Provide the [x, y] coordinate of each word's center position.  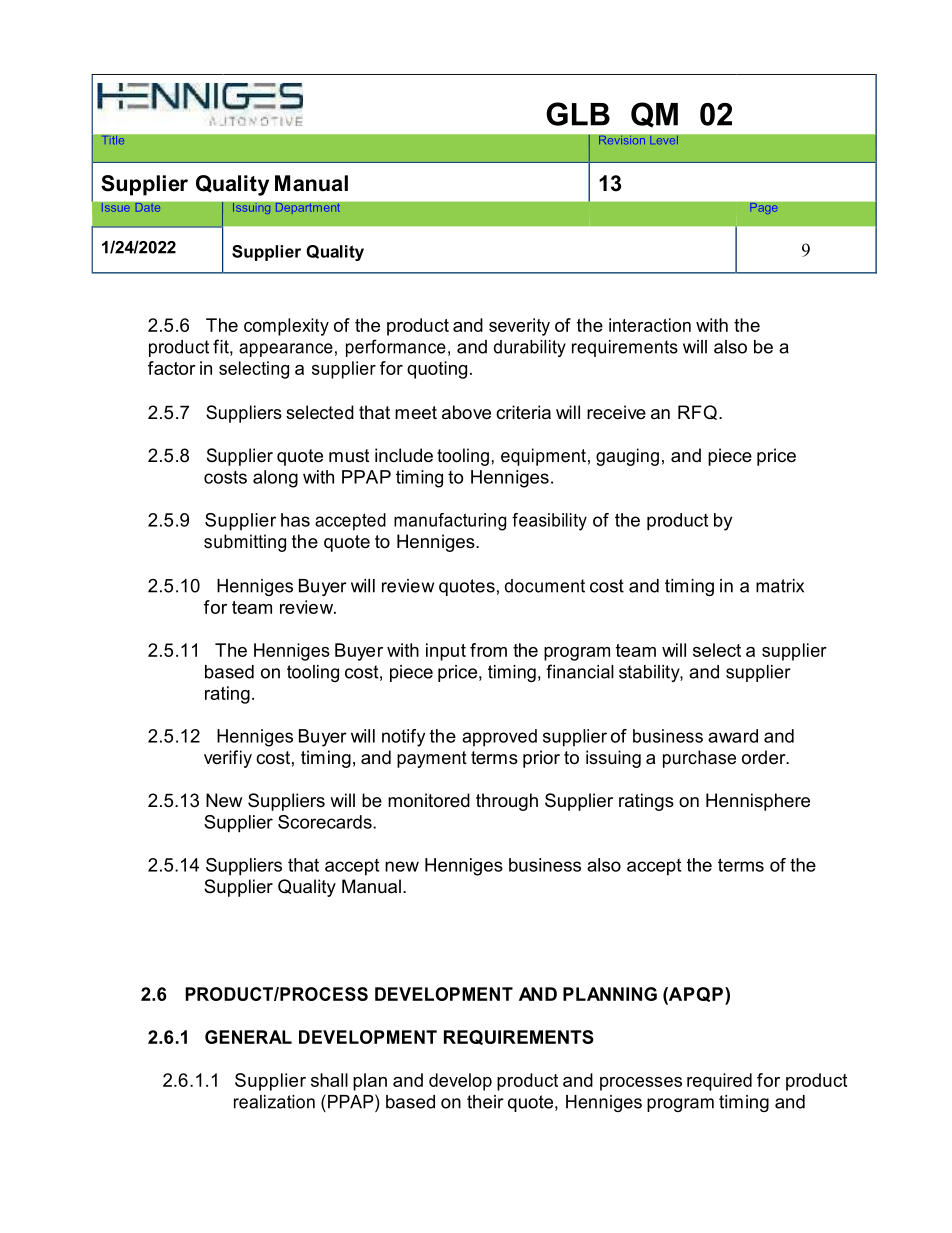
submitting [245, 543]
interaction [650, 325]
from [488, 650]
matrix [780, 586]
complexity [286, 327]
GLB [578, 114]
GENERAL [248, 1037]
